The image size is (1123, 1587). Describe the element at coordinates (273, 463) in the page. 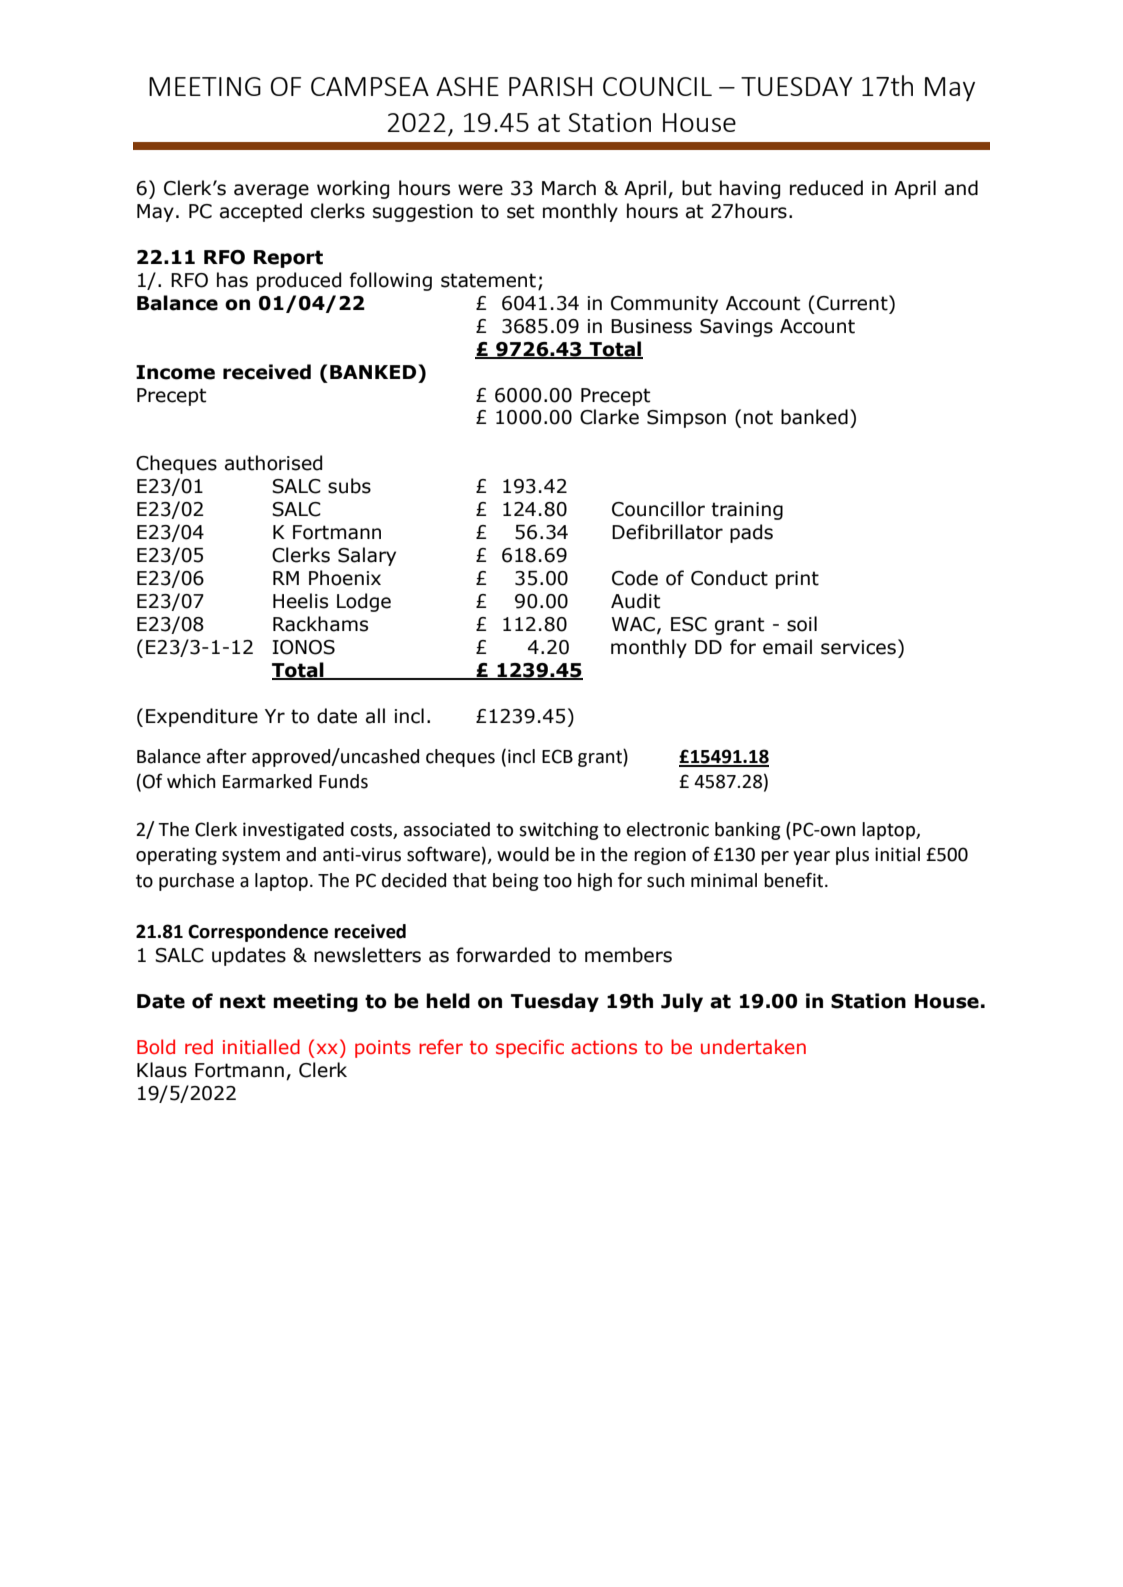

I see `authorised` at that location.
